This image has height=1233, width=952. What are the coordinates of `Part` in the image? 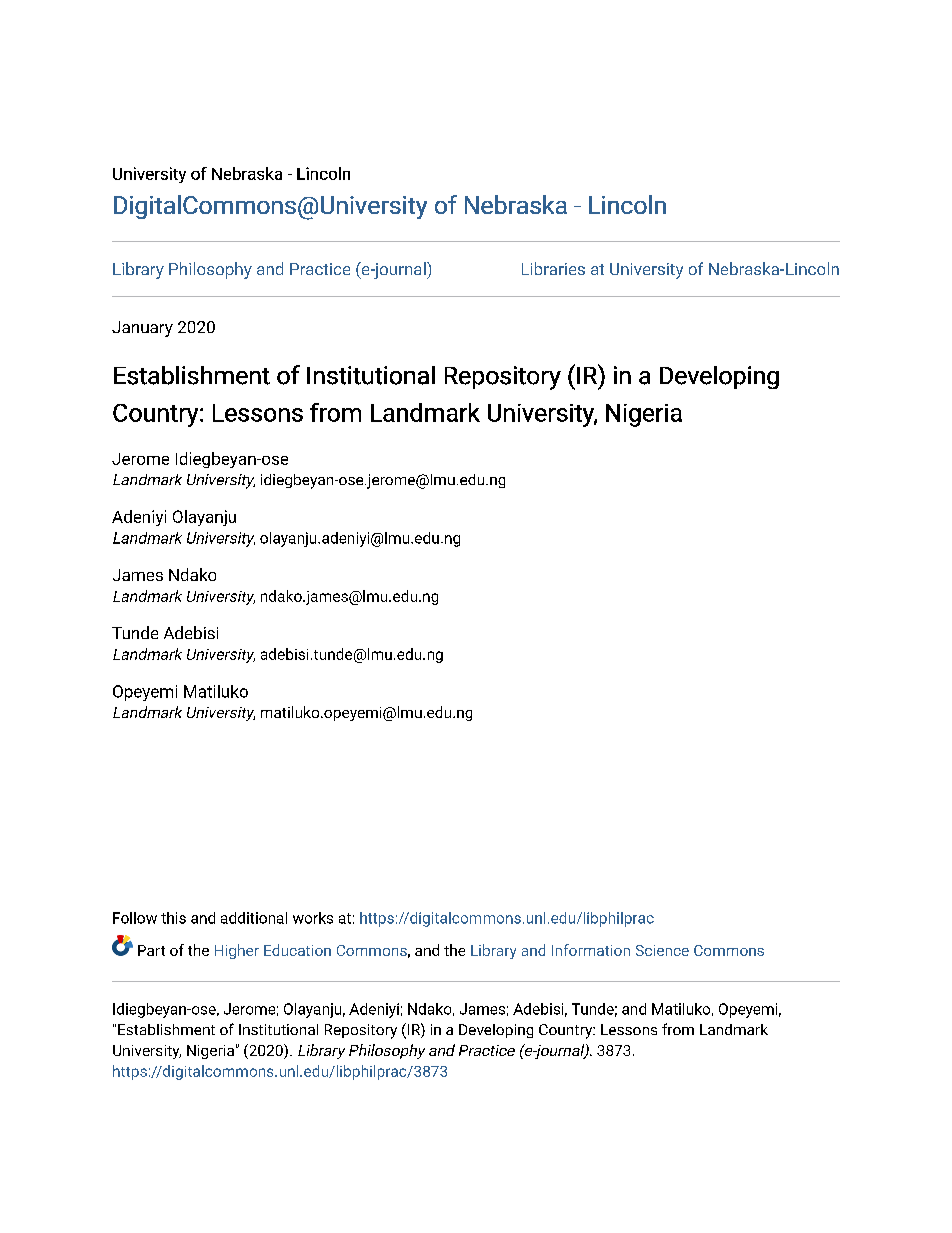 It's located at (151, 950).
